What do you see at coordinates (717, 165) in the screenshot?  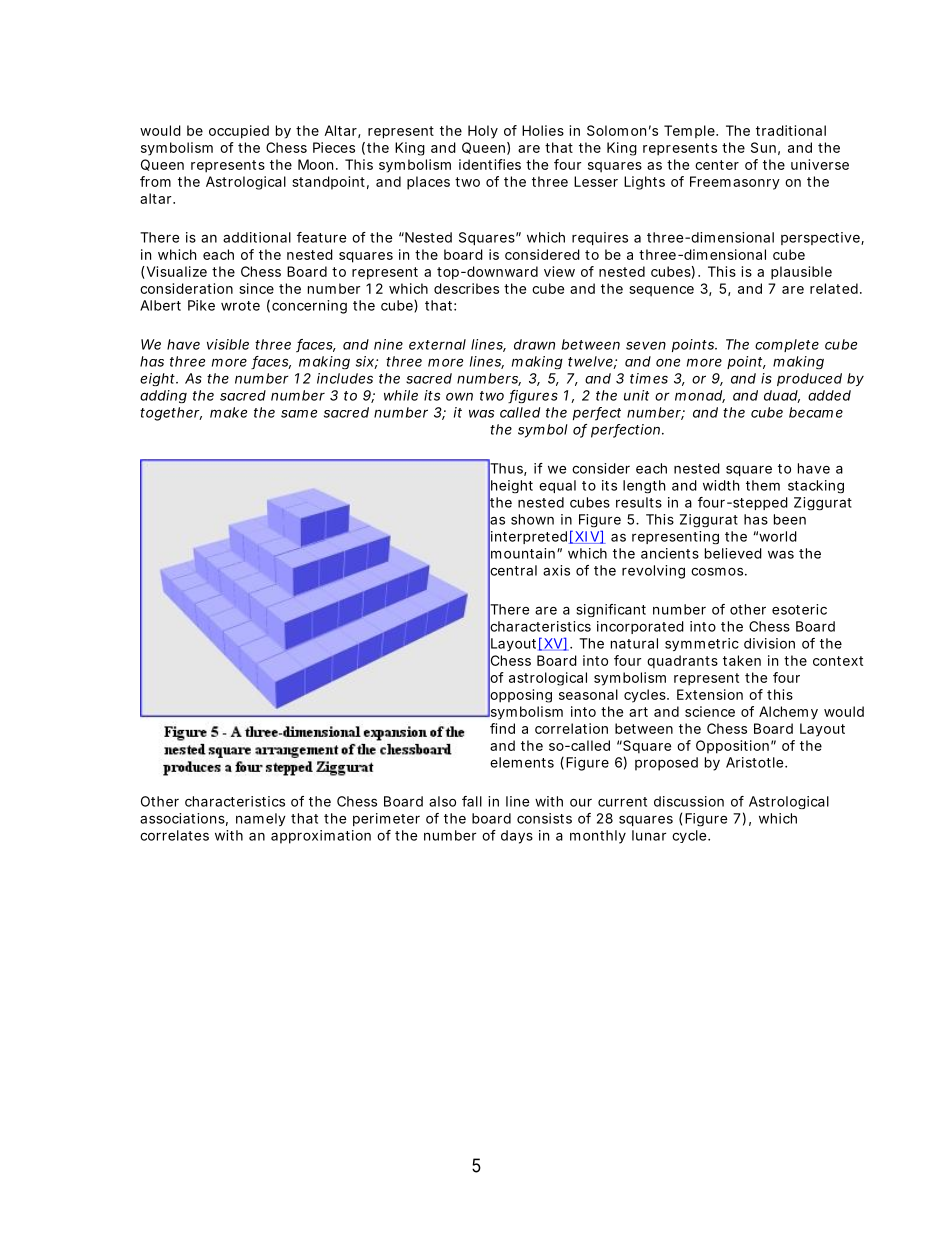 I see `center` at bounding box center [717, 165].
